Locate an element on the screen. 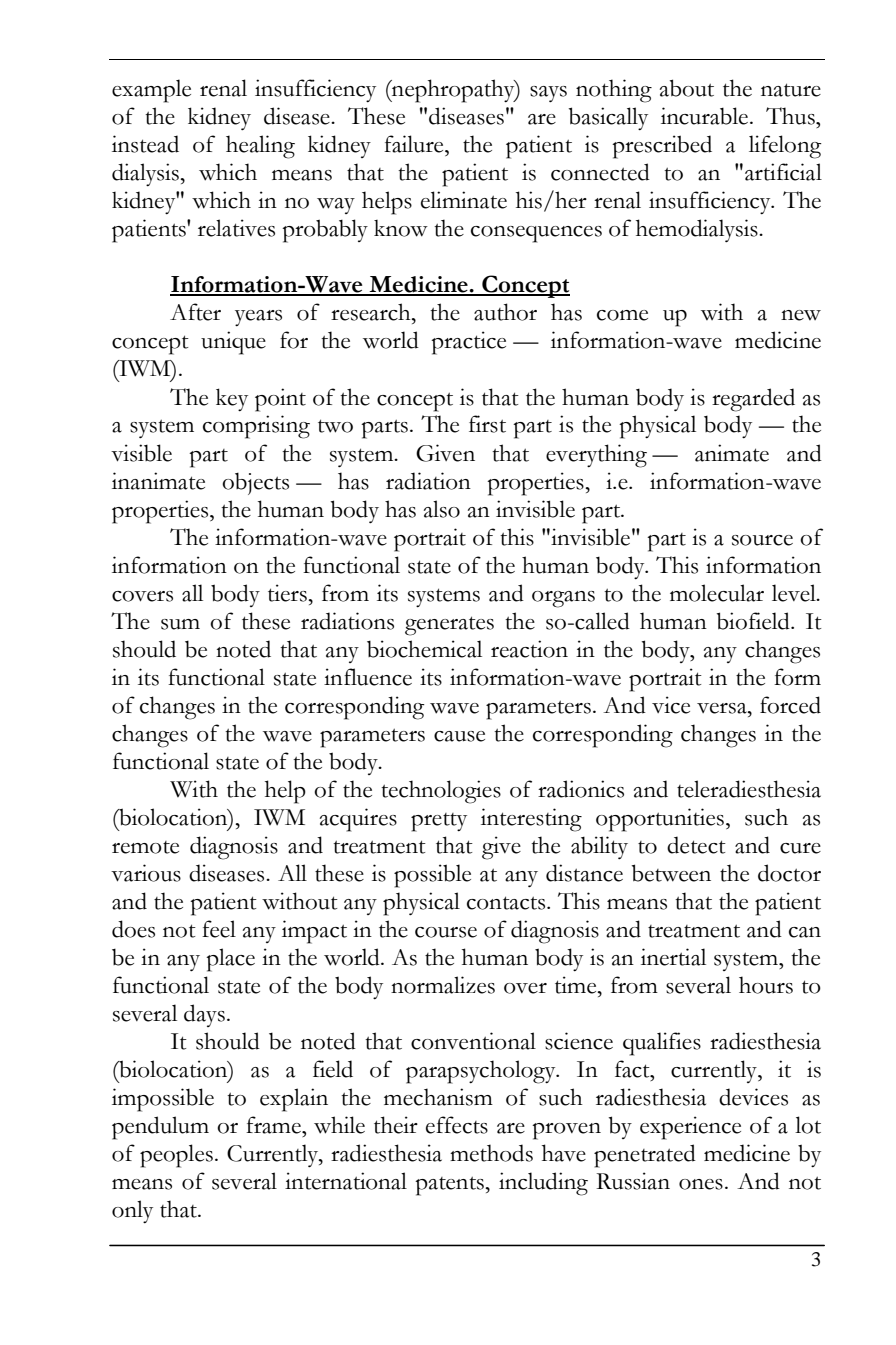  between is located at coordinates (671, 873).
